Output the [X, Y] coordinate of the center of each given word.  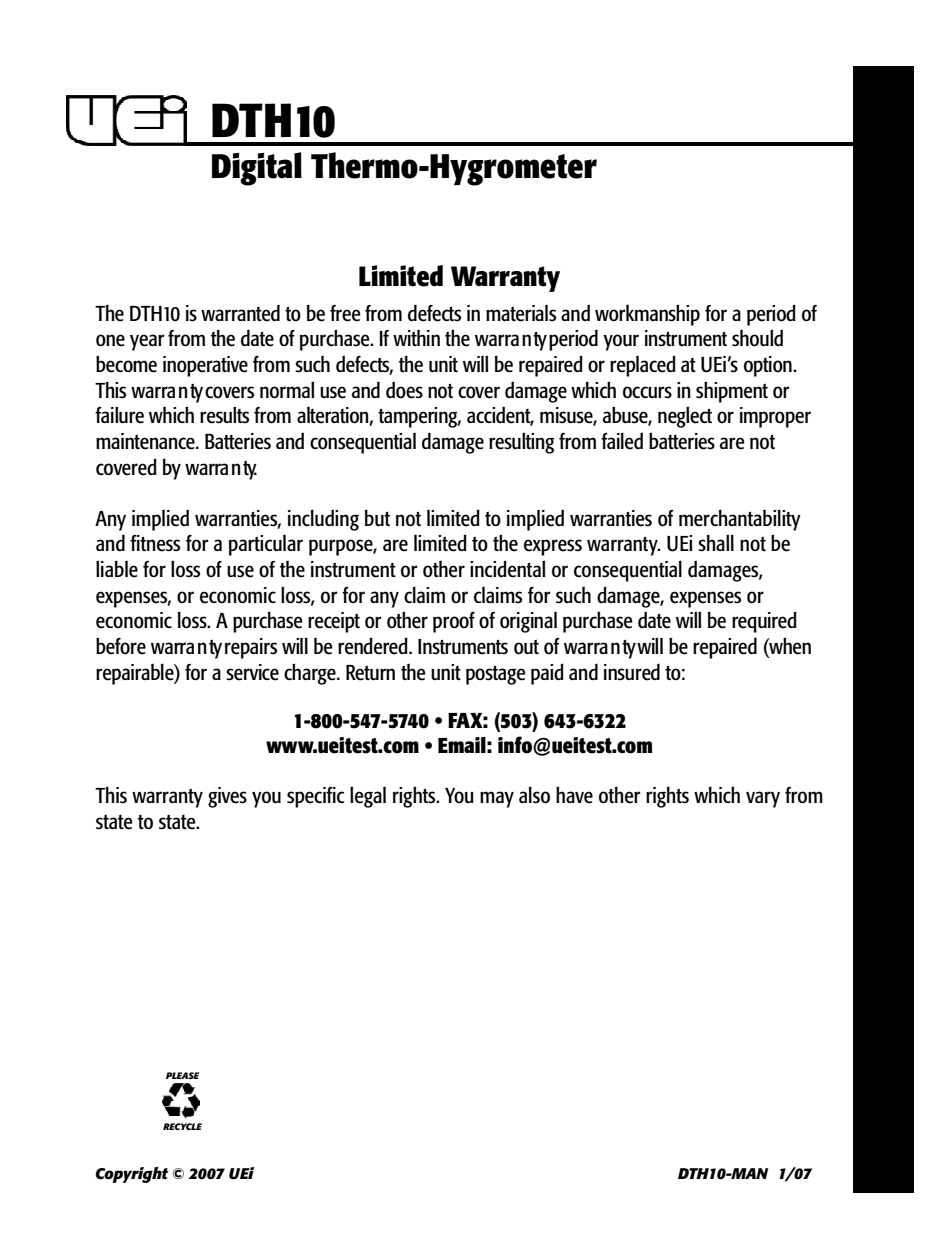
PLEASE [182, 1075]
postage [496, 675]
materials [521, 313]
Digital [257, 169]
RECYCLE [182, 1126]
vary [763, 799]
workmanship [647, 315]
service [252, 672]
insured [632, 672]
